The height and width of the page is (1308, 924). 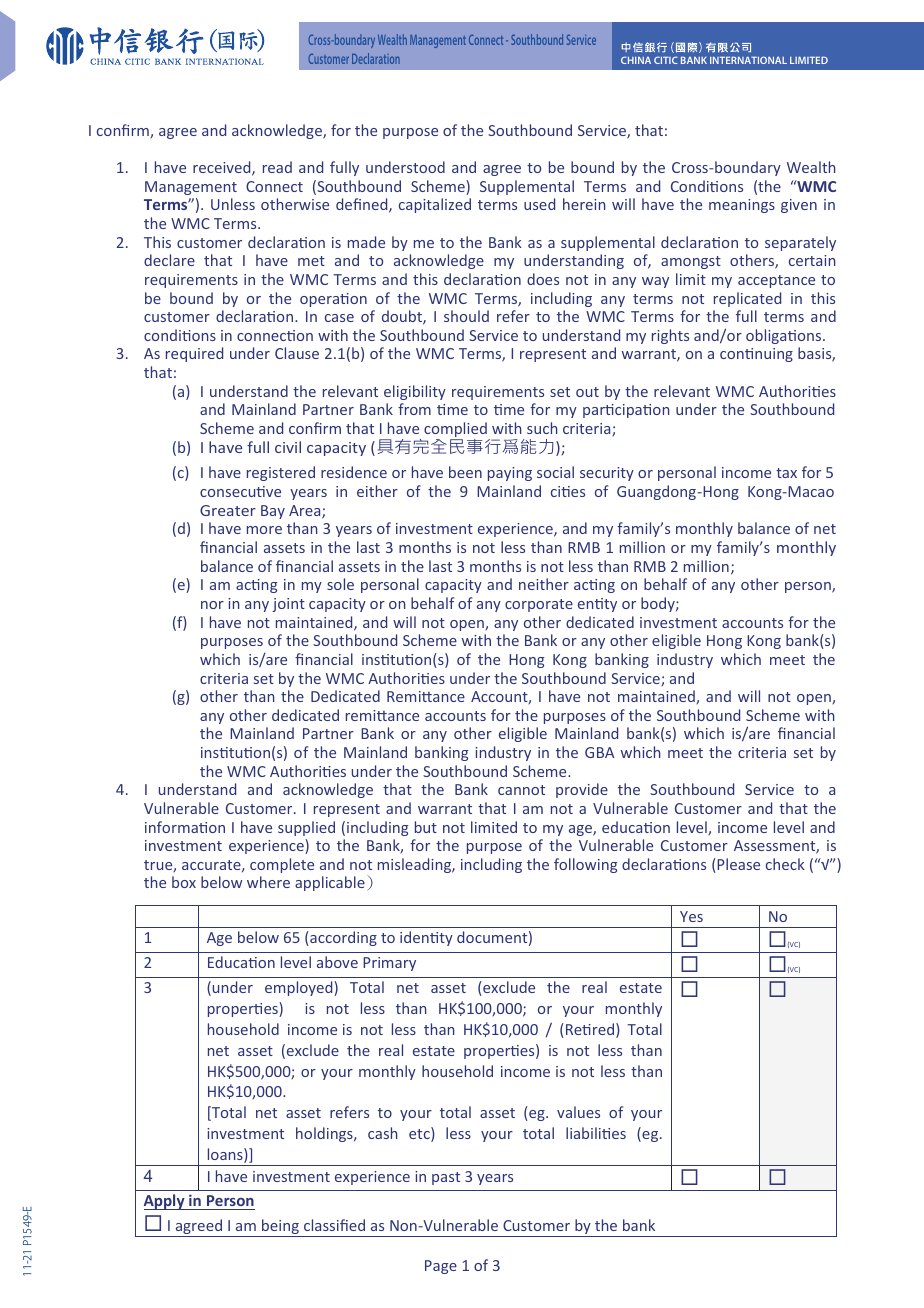 I want to click on used, so click(x=539, y=204).
